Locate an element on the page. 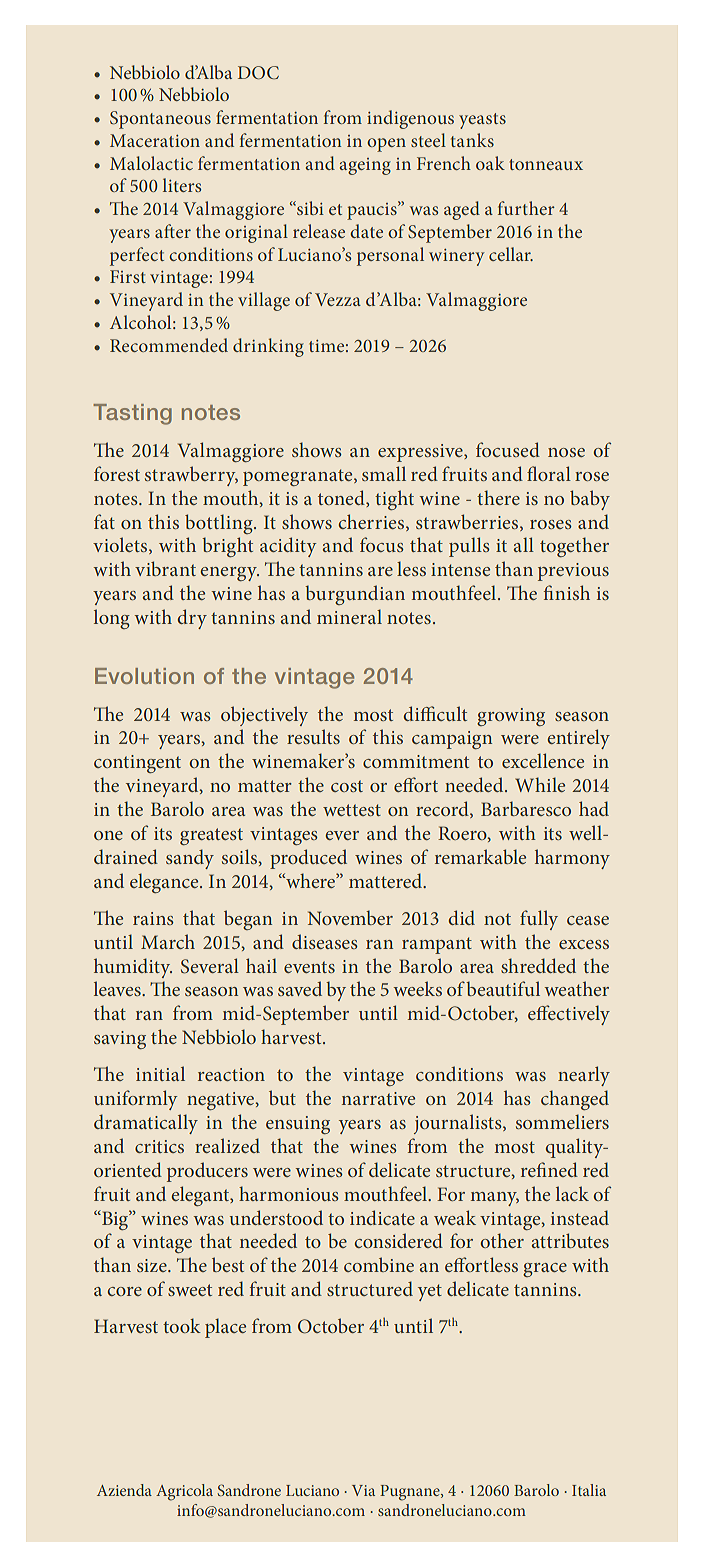 Image resolution: width=703 pixels, height=1568 pixels. yeasts is located at coordinates (482, 121).
